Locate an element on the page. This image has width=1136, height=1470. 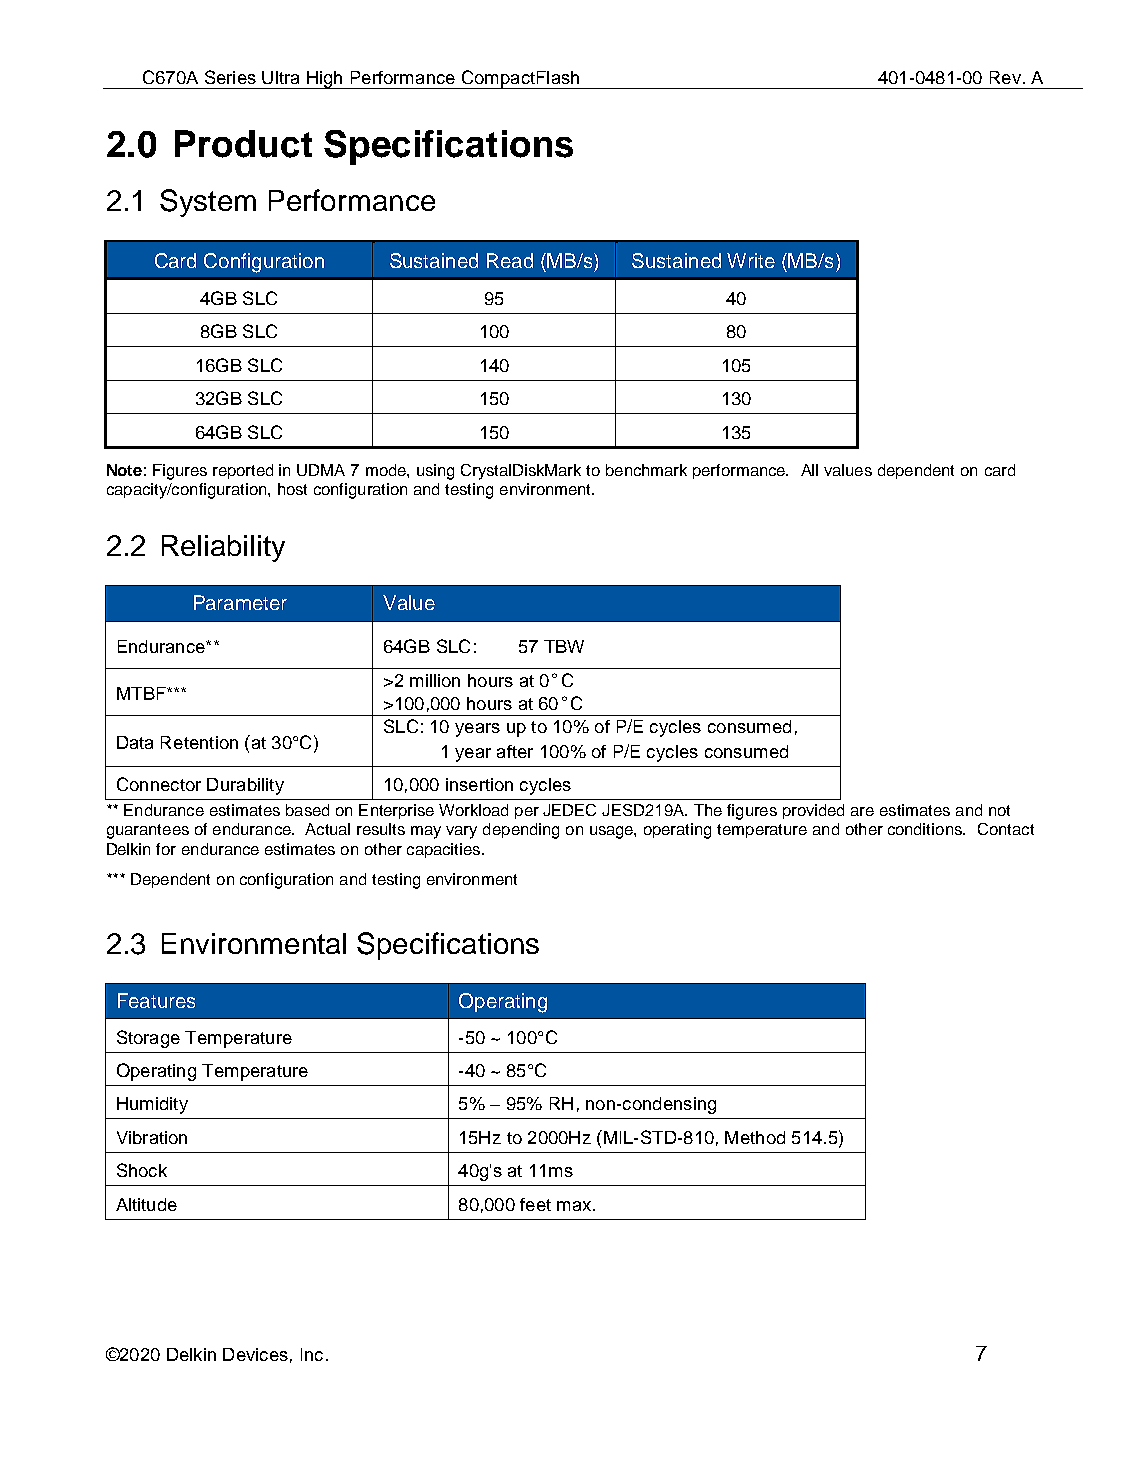
Method is located at coordinates (755, 1137).
